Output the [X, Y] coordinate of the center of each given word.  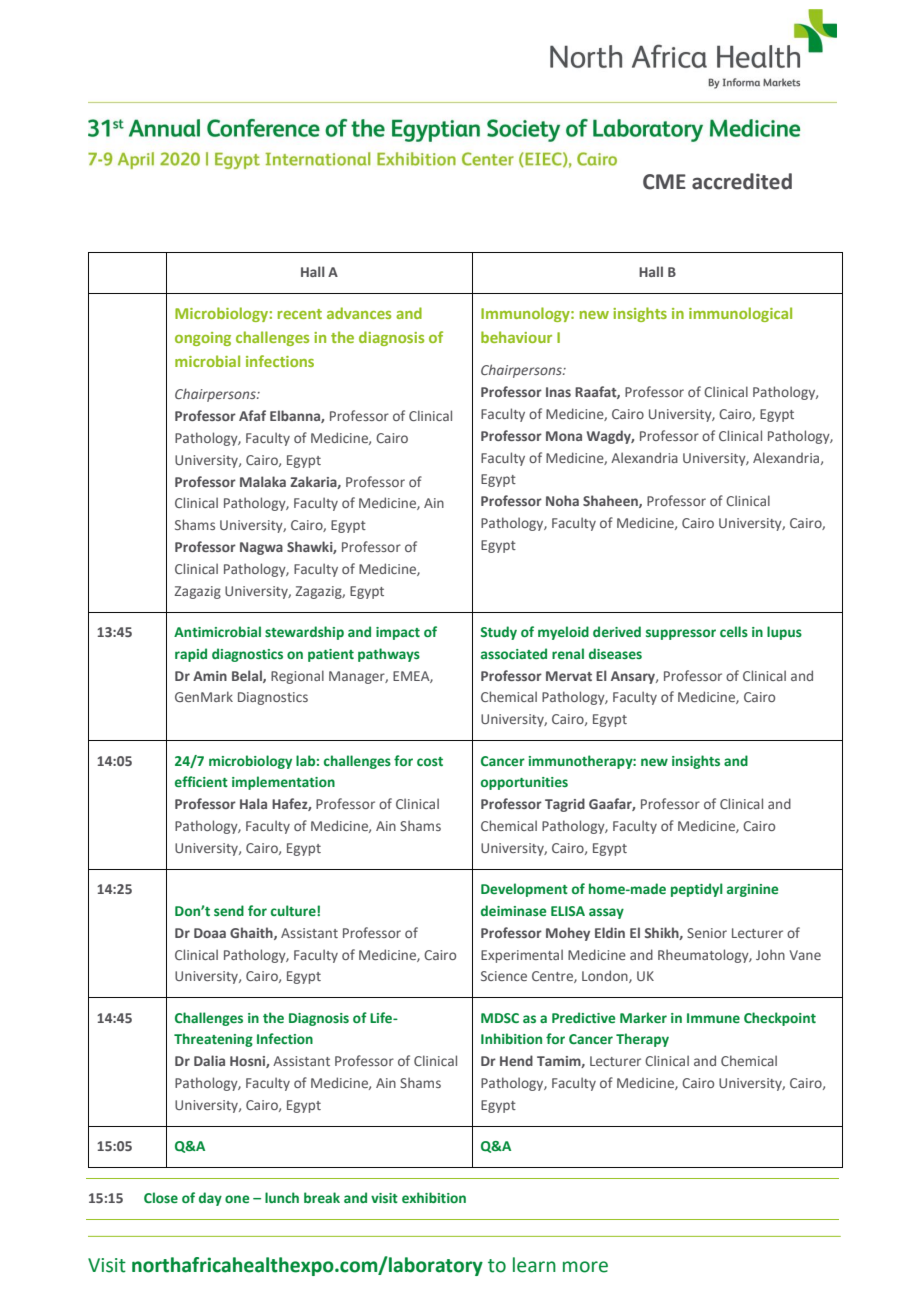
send [229, 910]
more [585, 1267]
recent [300, 314]
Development [524, 890]
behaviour [516, 337]
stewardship [304, 633]
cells [734, 631]
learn [534, 1265]
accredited [742, 181]
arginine [752, 890]
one [237, 1199]
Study [498, 633]
